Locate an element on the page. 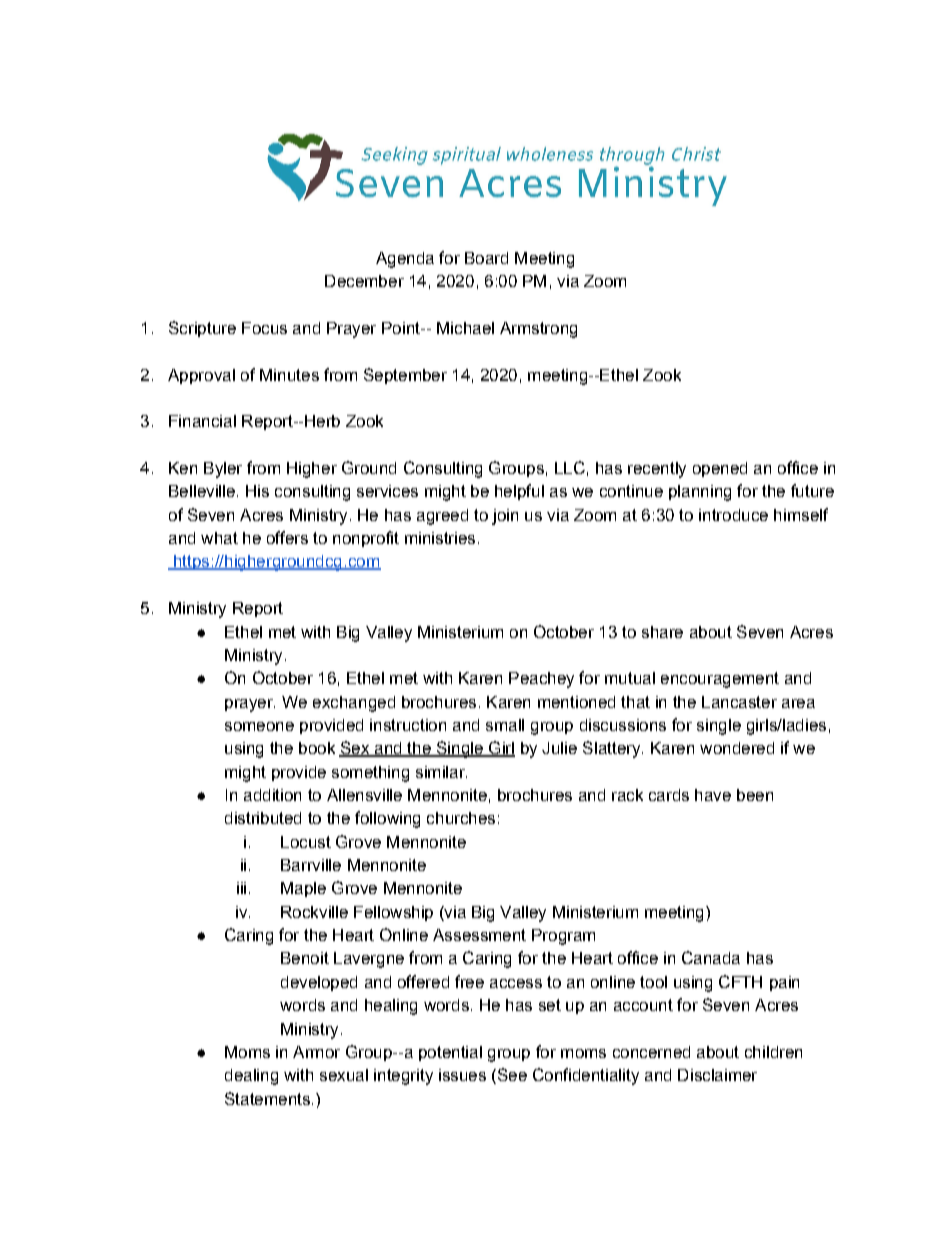 This page has height=1233, width=952. Board is located at coordinates (486, 258).
